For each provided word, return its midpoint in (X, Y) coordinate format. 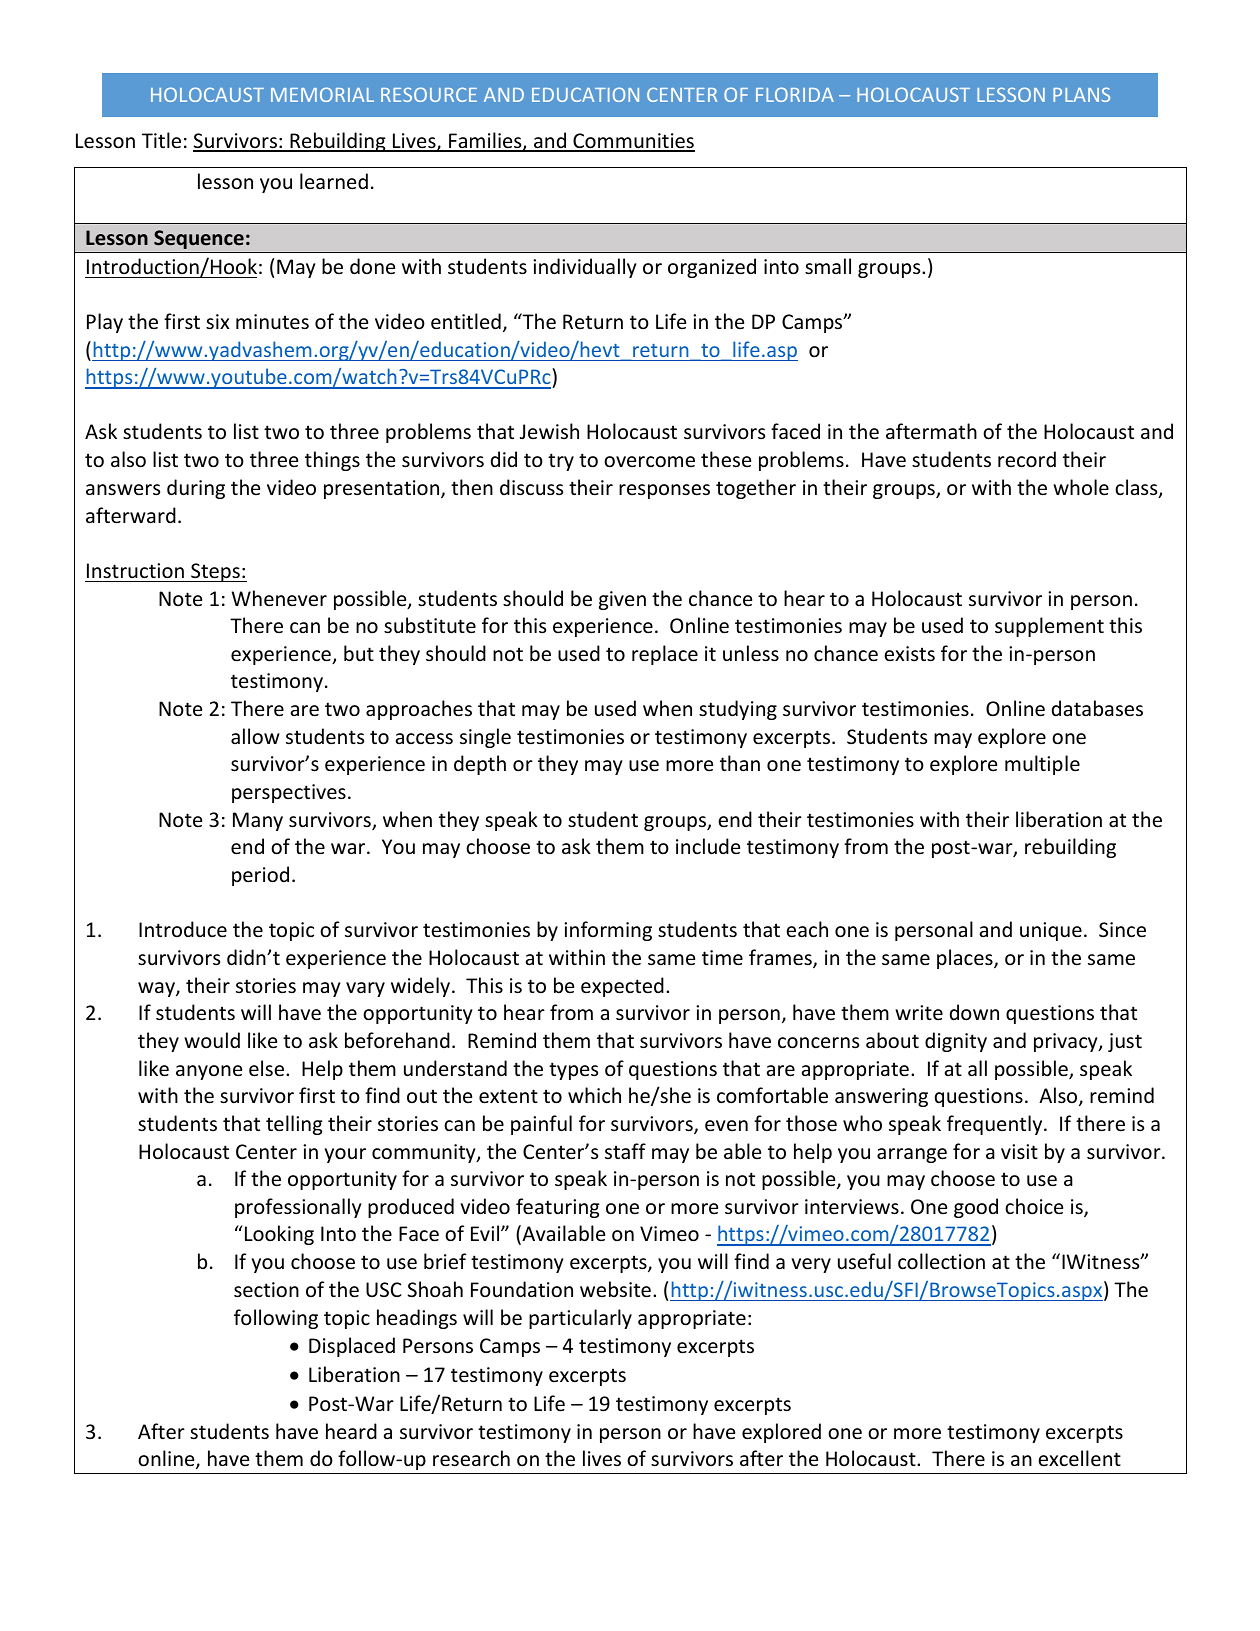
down (974, 1012)
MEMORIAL (322, 94)
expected (622, 987)
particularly (580, 1319)
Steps (215, 572)
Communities (633, 142)
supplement (1049, 627)
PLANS (1081, 94)
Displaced (352, 1347)
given (622, 600)
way (157, 989)
